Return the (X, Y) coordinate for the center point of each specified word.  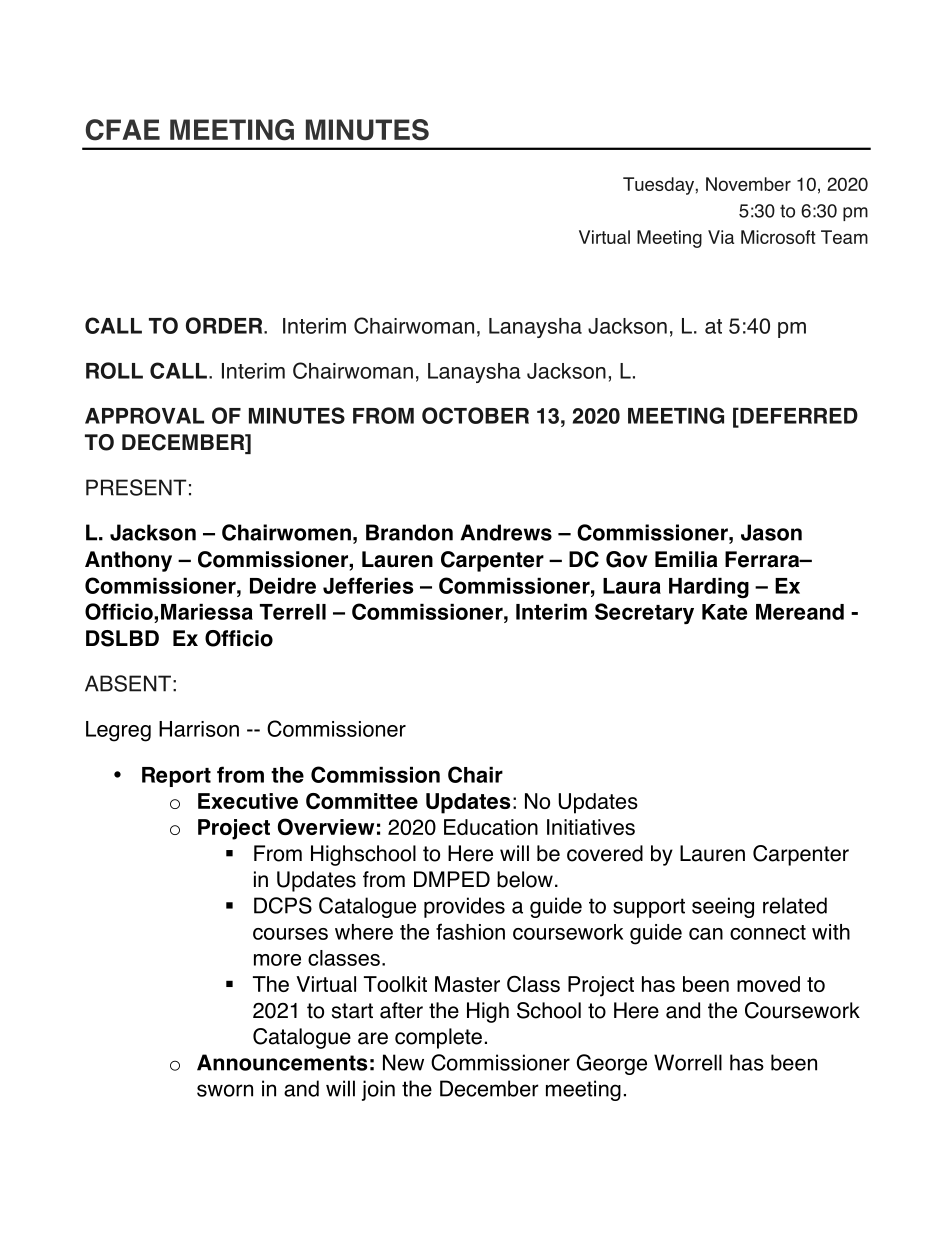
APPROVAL (144, 415)
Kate (724, 612)
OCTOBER (475, 415)
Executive (248, 801)
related (795, 905)
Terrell (293, 612)
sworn (225, 1090)
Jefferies (368, 585)
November (748, 184)
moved (768, 984)
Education (491, 827)
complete (438, 1038)
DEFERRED (798, 417)
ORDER (225, 325)
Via (721, 237)
